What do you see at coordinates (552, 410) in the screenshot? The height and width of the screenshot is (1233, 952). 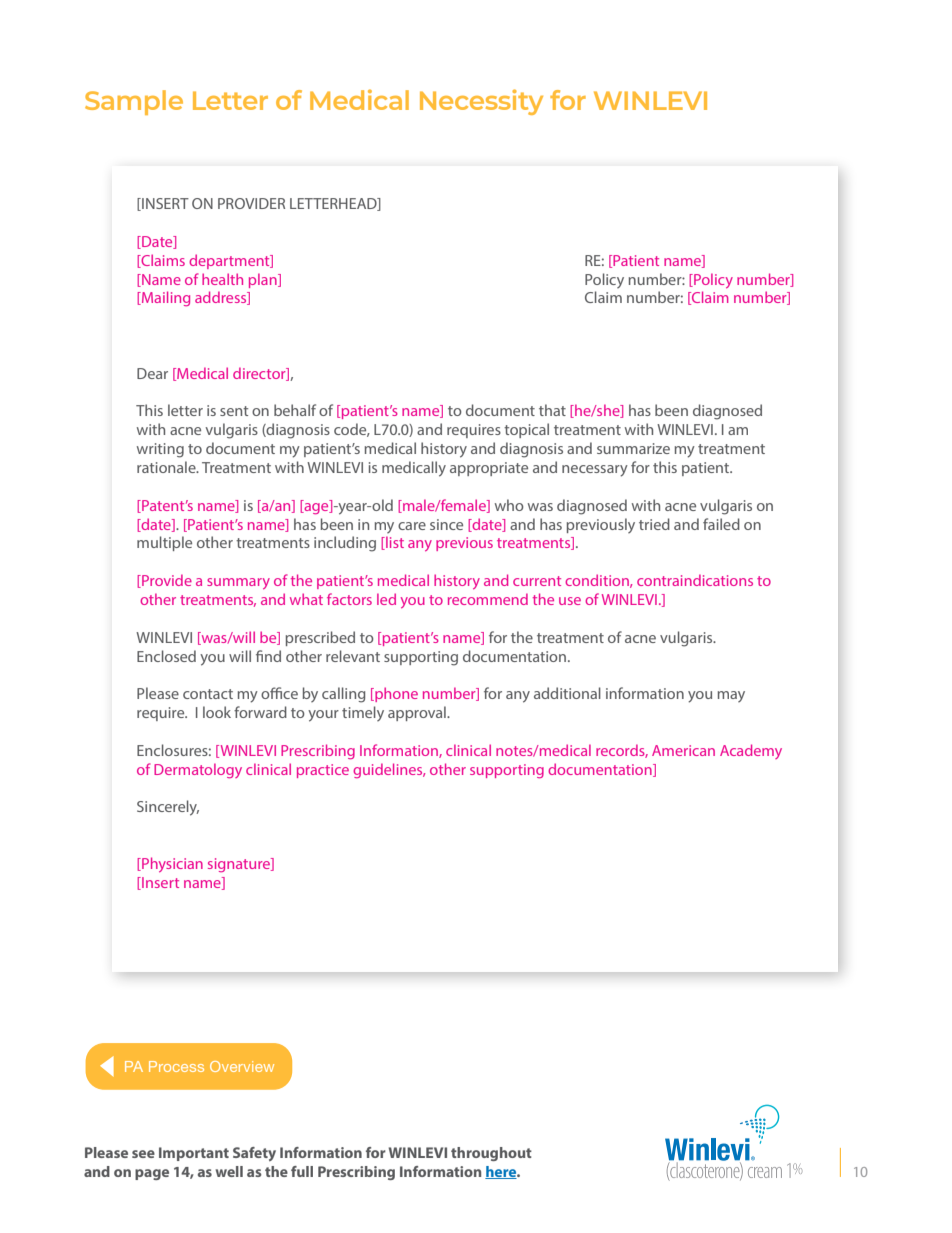 I see `that` at bounding box center [552, 410].
